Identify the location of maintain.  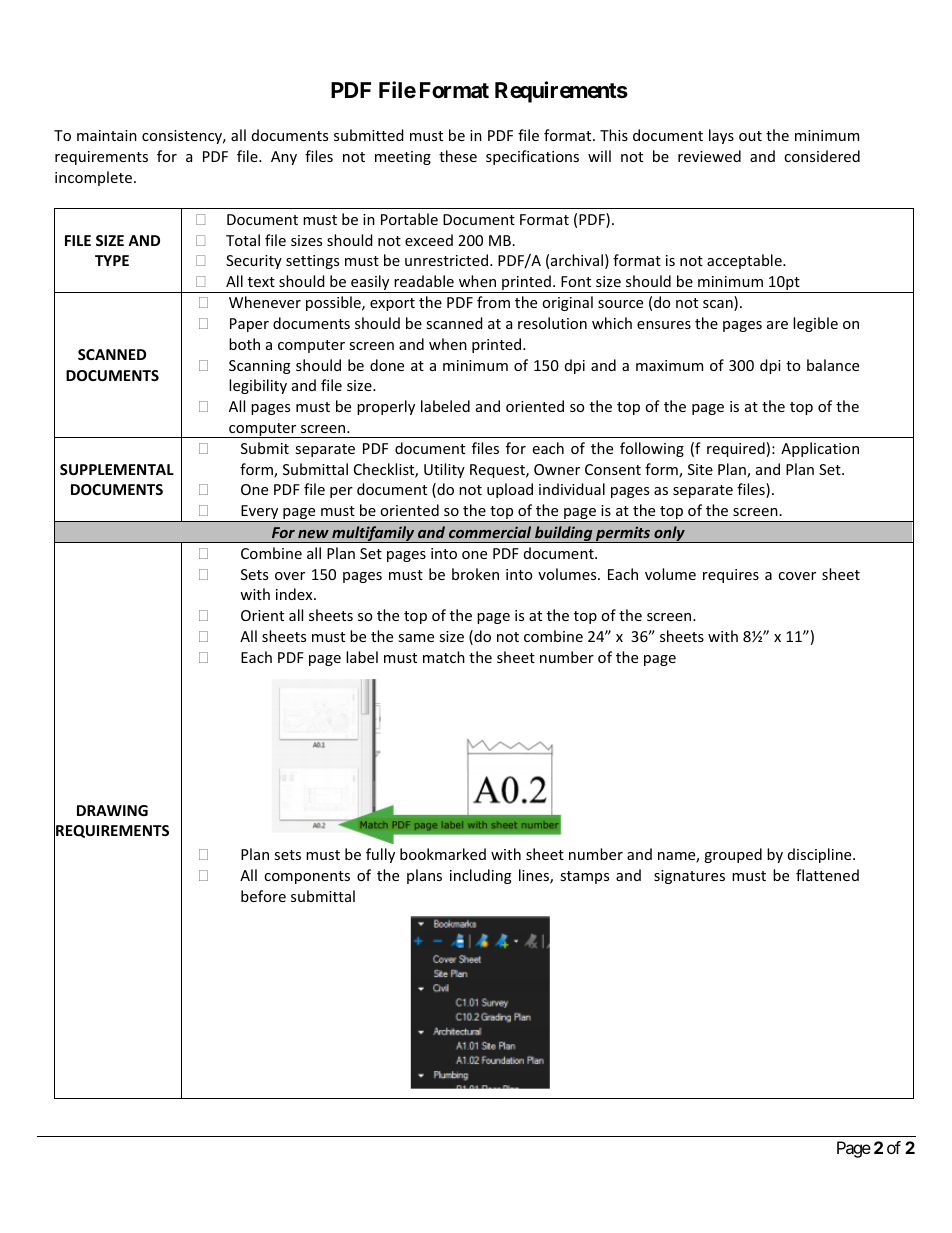
(107, 135).
